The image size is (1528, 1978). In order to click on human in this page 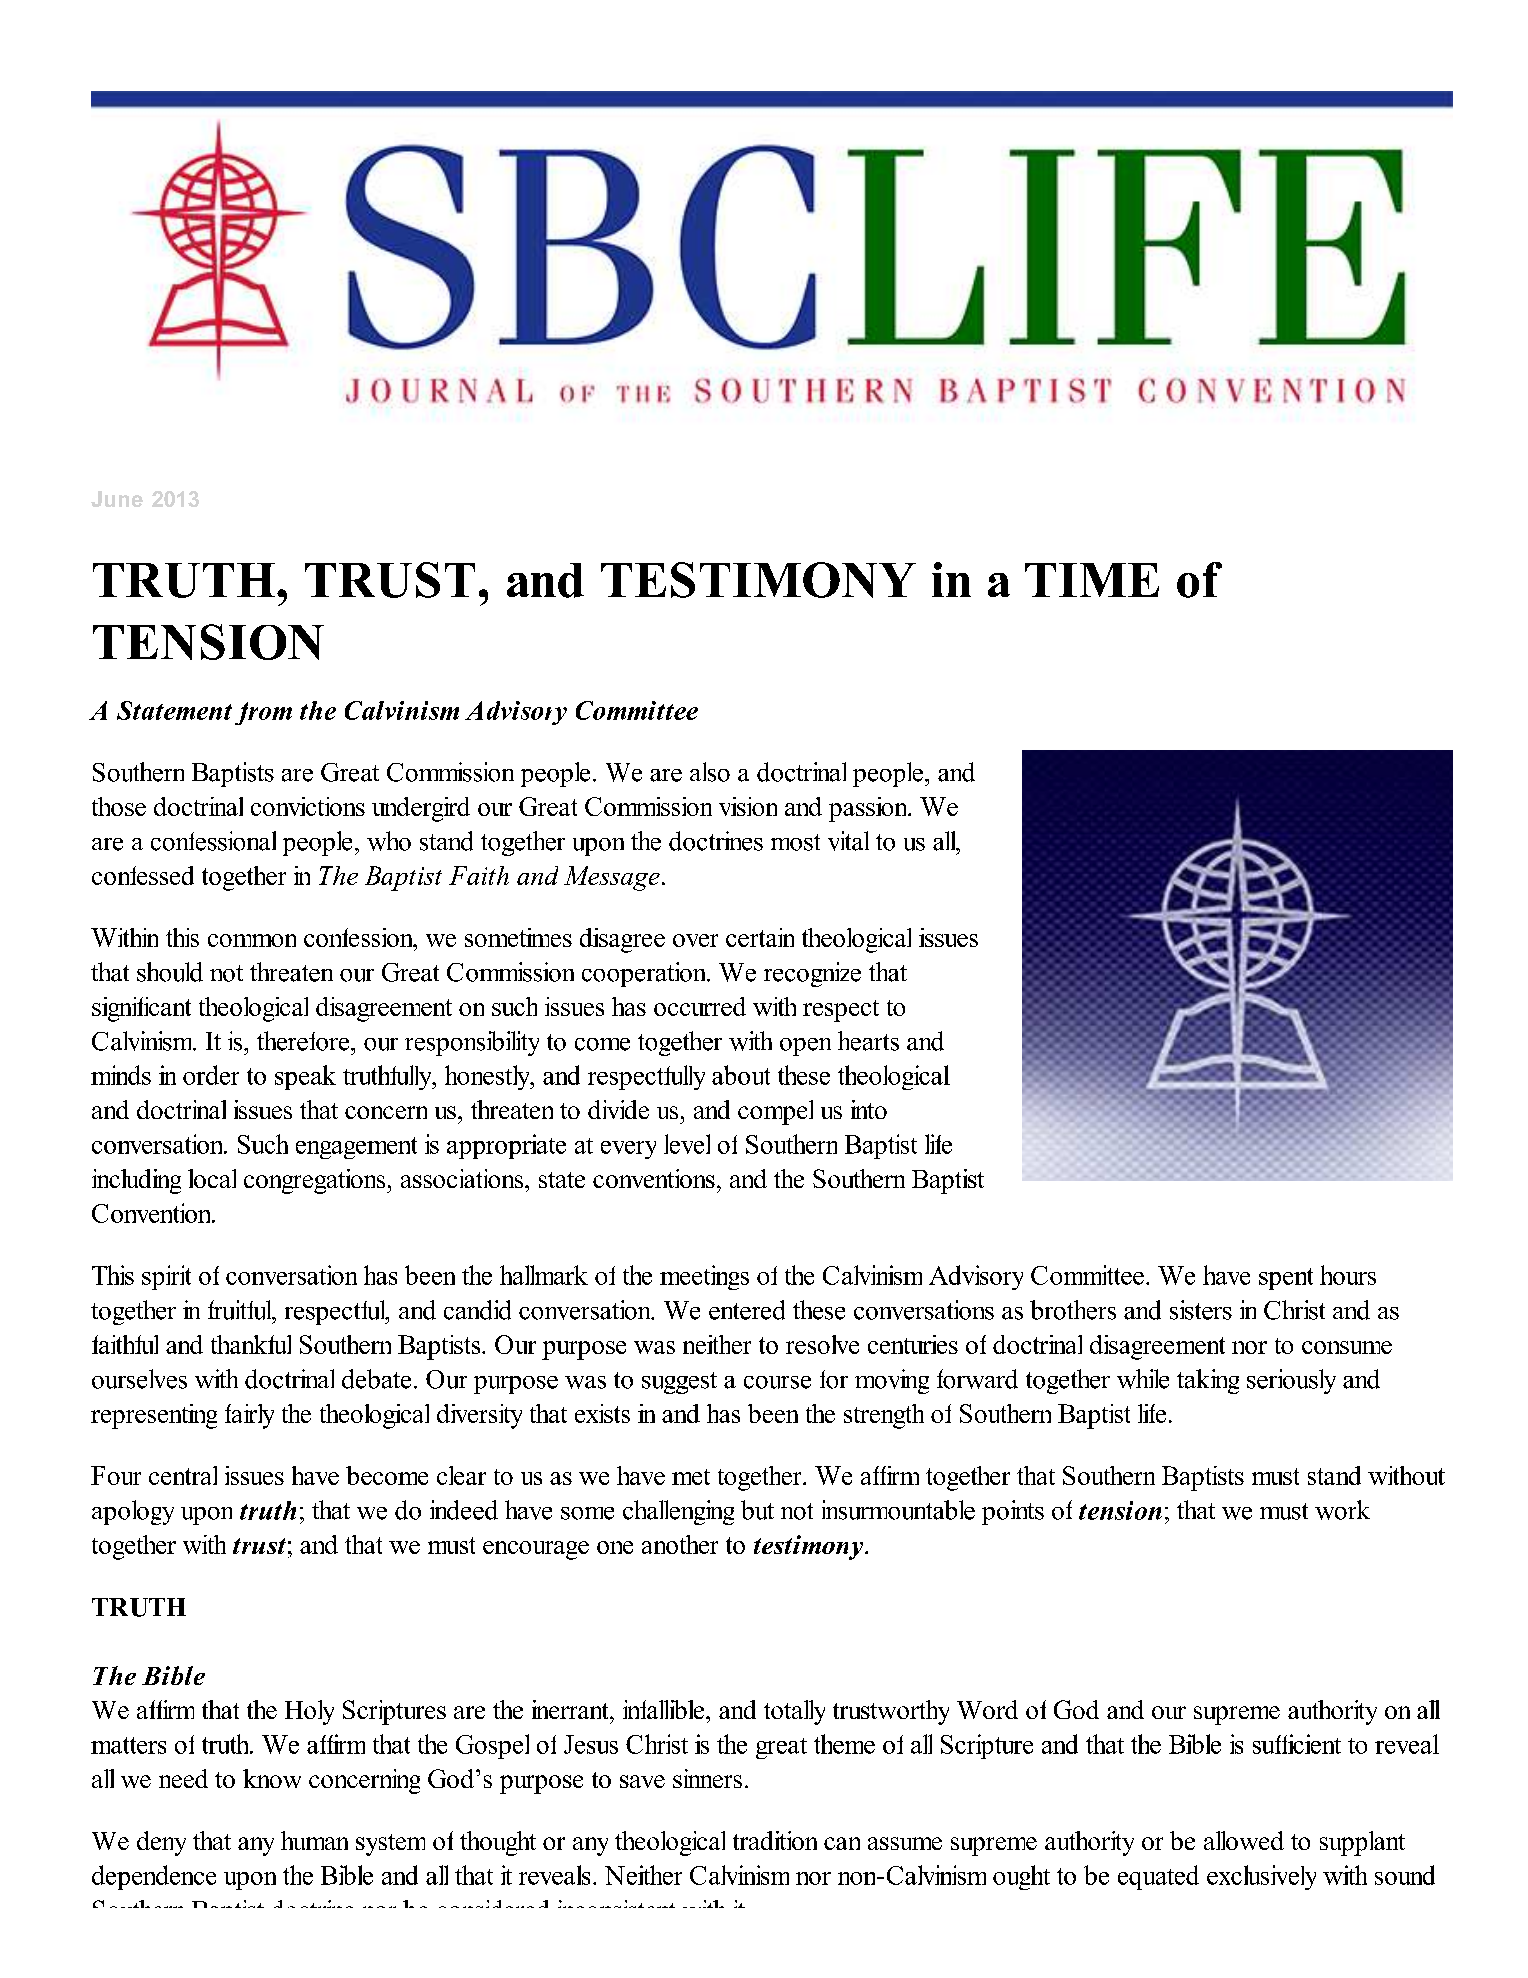, I will do `click(314, 1840)`.
